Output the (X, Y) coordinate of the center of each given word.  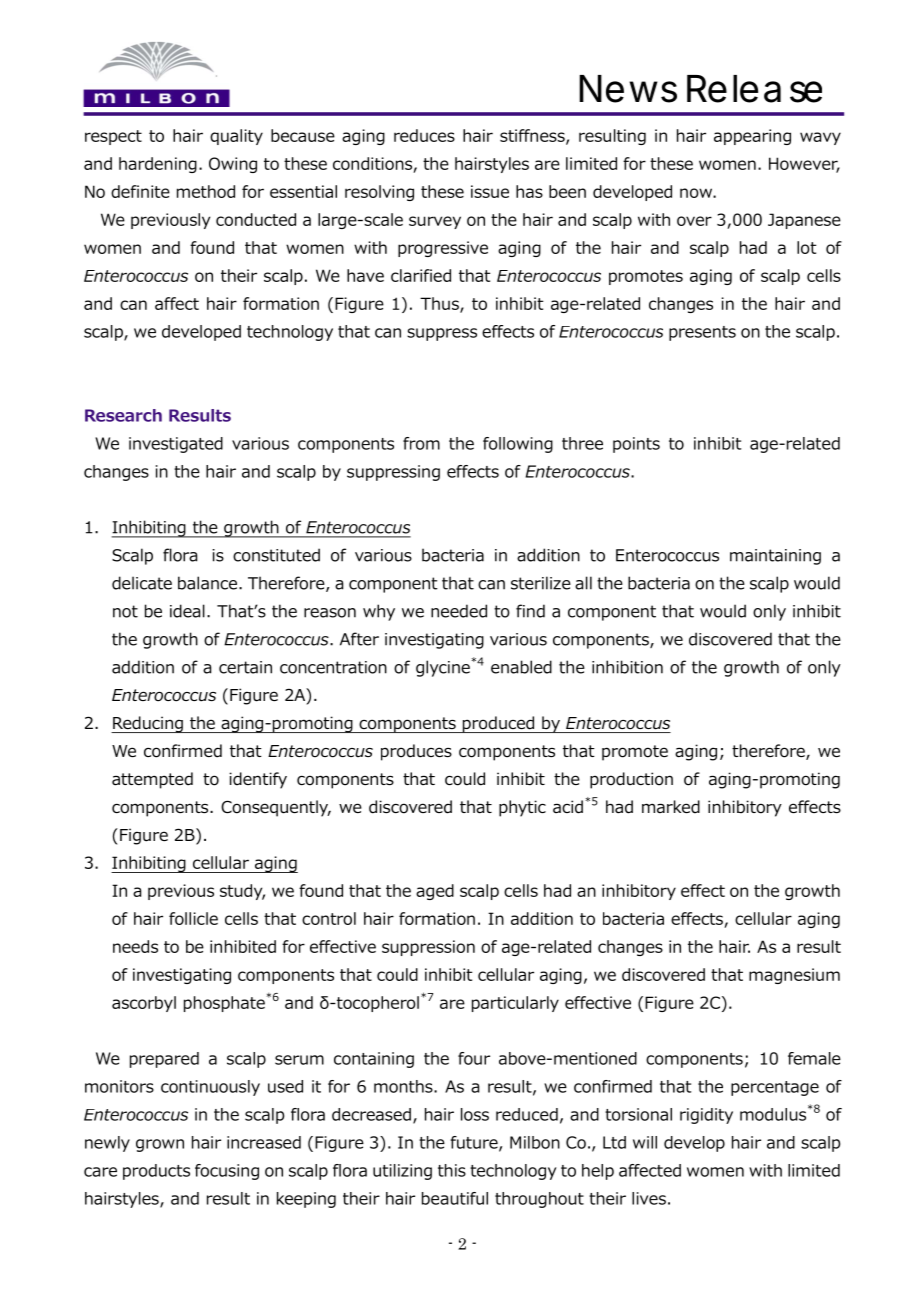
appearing (752, 137)
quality (236, 137)
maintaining (775, 557)
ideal (187, 611)
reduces (424, 135)
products (156, 1172)
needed (459, 611)
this (452, 1170)
